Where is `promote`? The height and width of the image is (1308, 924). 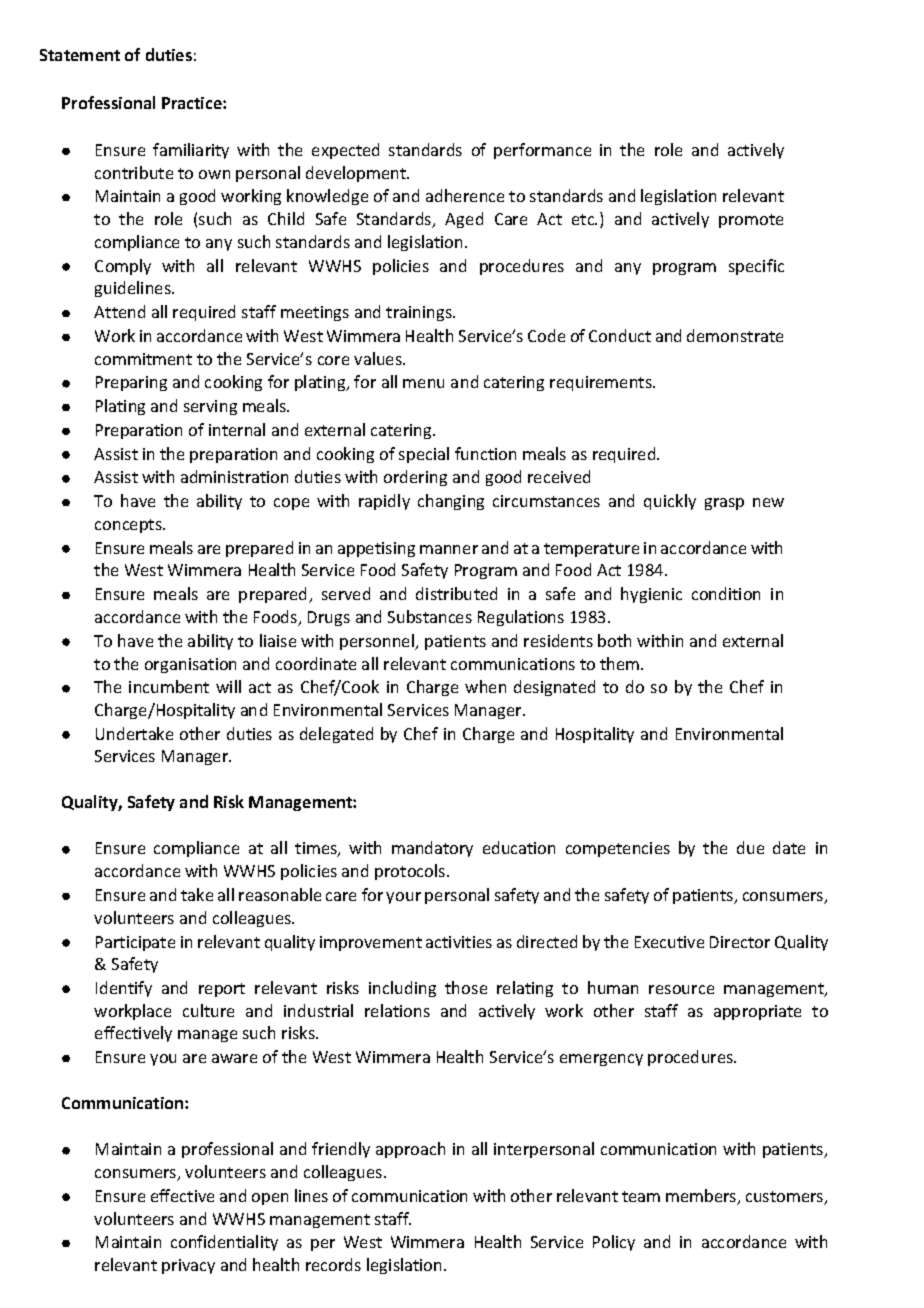 promote is located at coordinates (751, 221).
